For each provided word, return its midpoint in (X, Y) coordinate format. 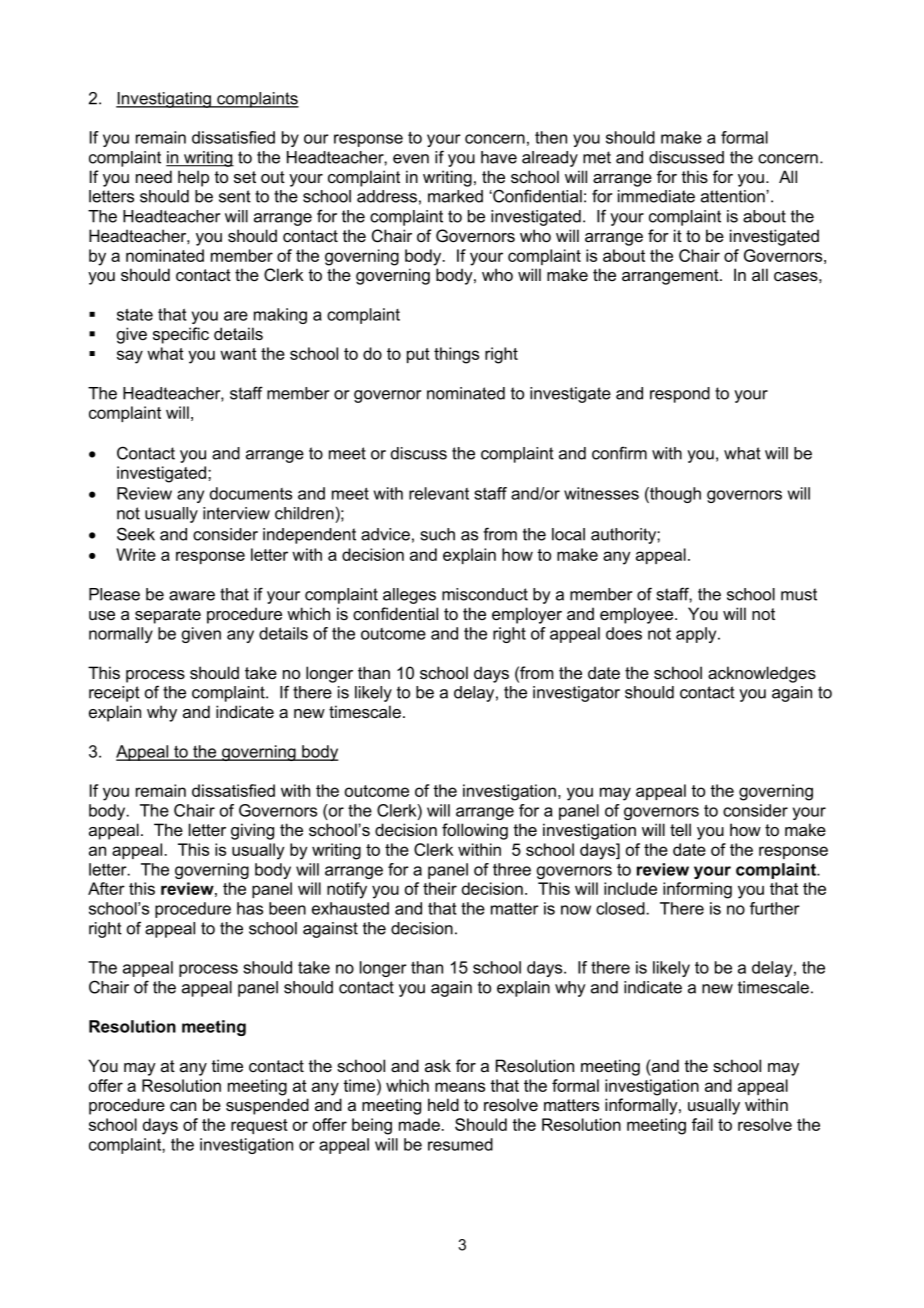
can (183, 1106)
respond (680, 395)
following (475, 831)
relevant (439, 493)
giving (252, 831)
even (411, 159)
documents (251, 493)
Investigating (164, 100)
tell (680, 829)
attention (734, 196)
